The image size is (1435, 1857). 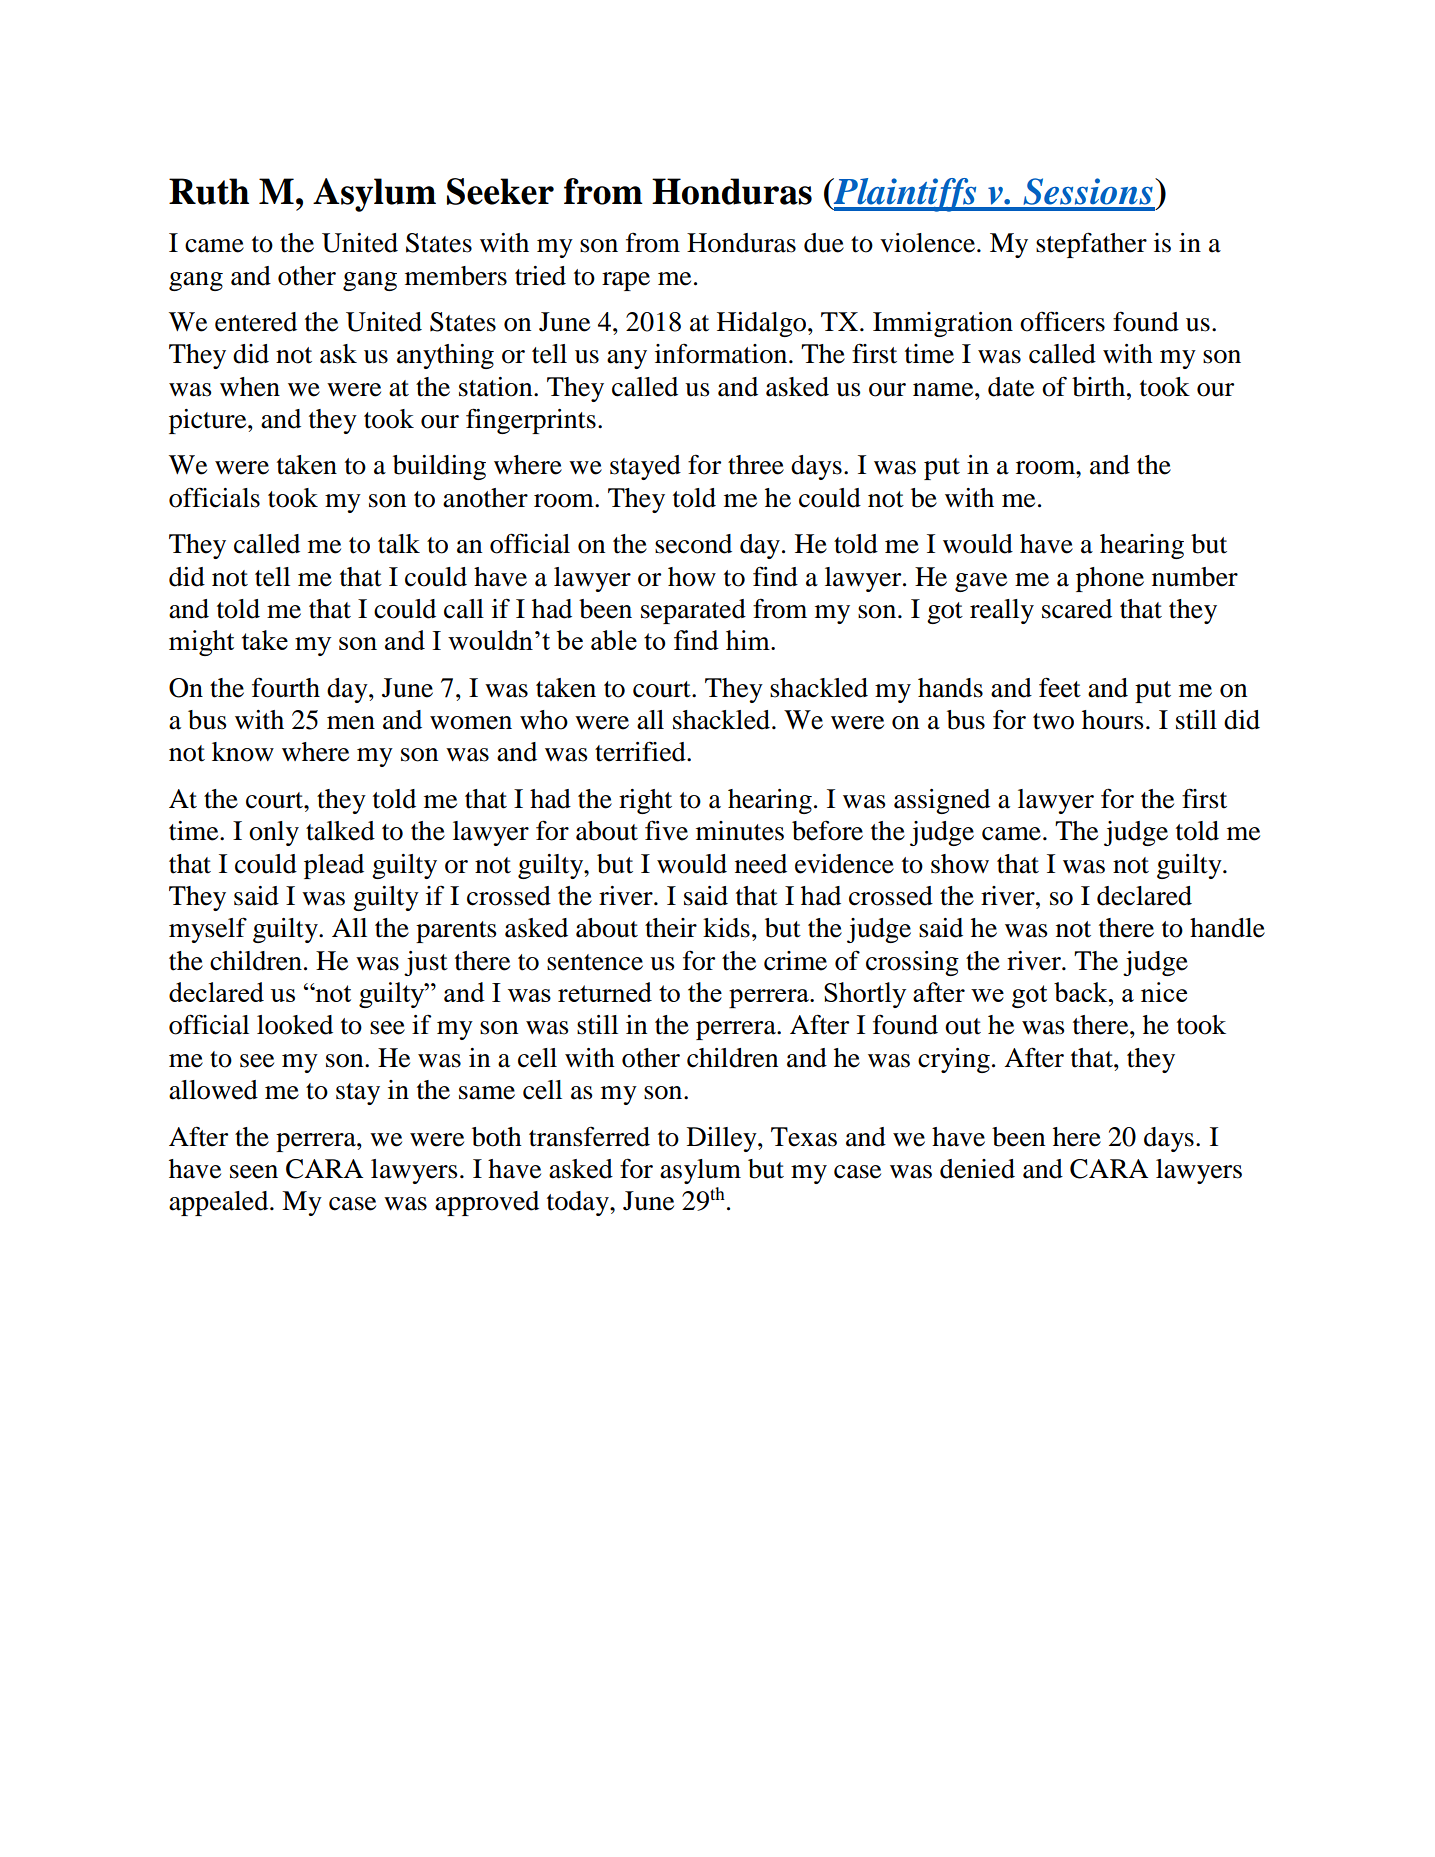 What do you see at coordinates (693, 544) in the screenshot?
I see `second` at bounding box center [693, 544].
